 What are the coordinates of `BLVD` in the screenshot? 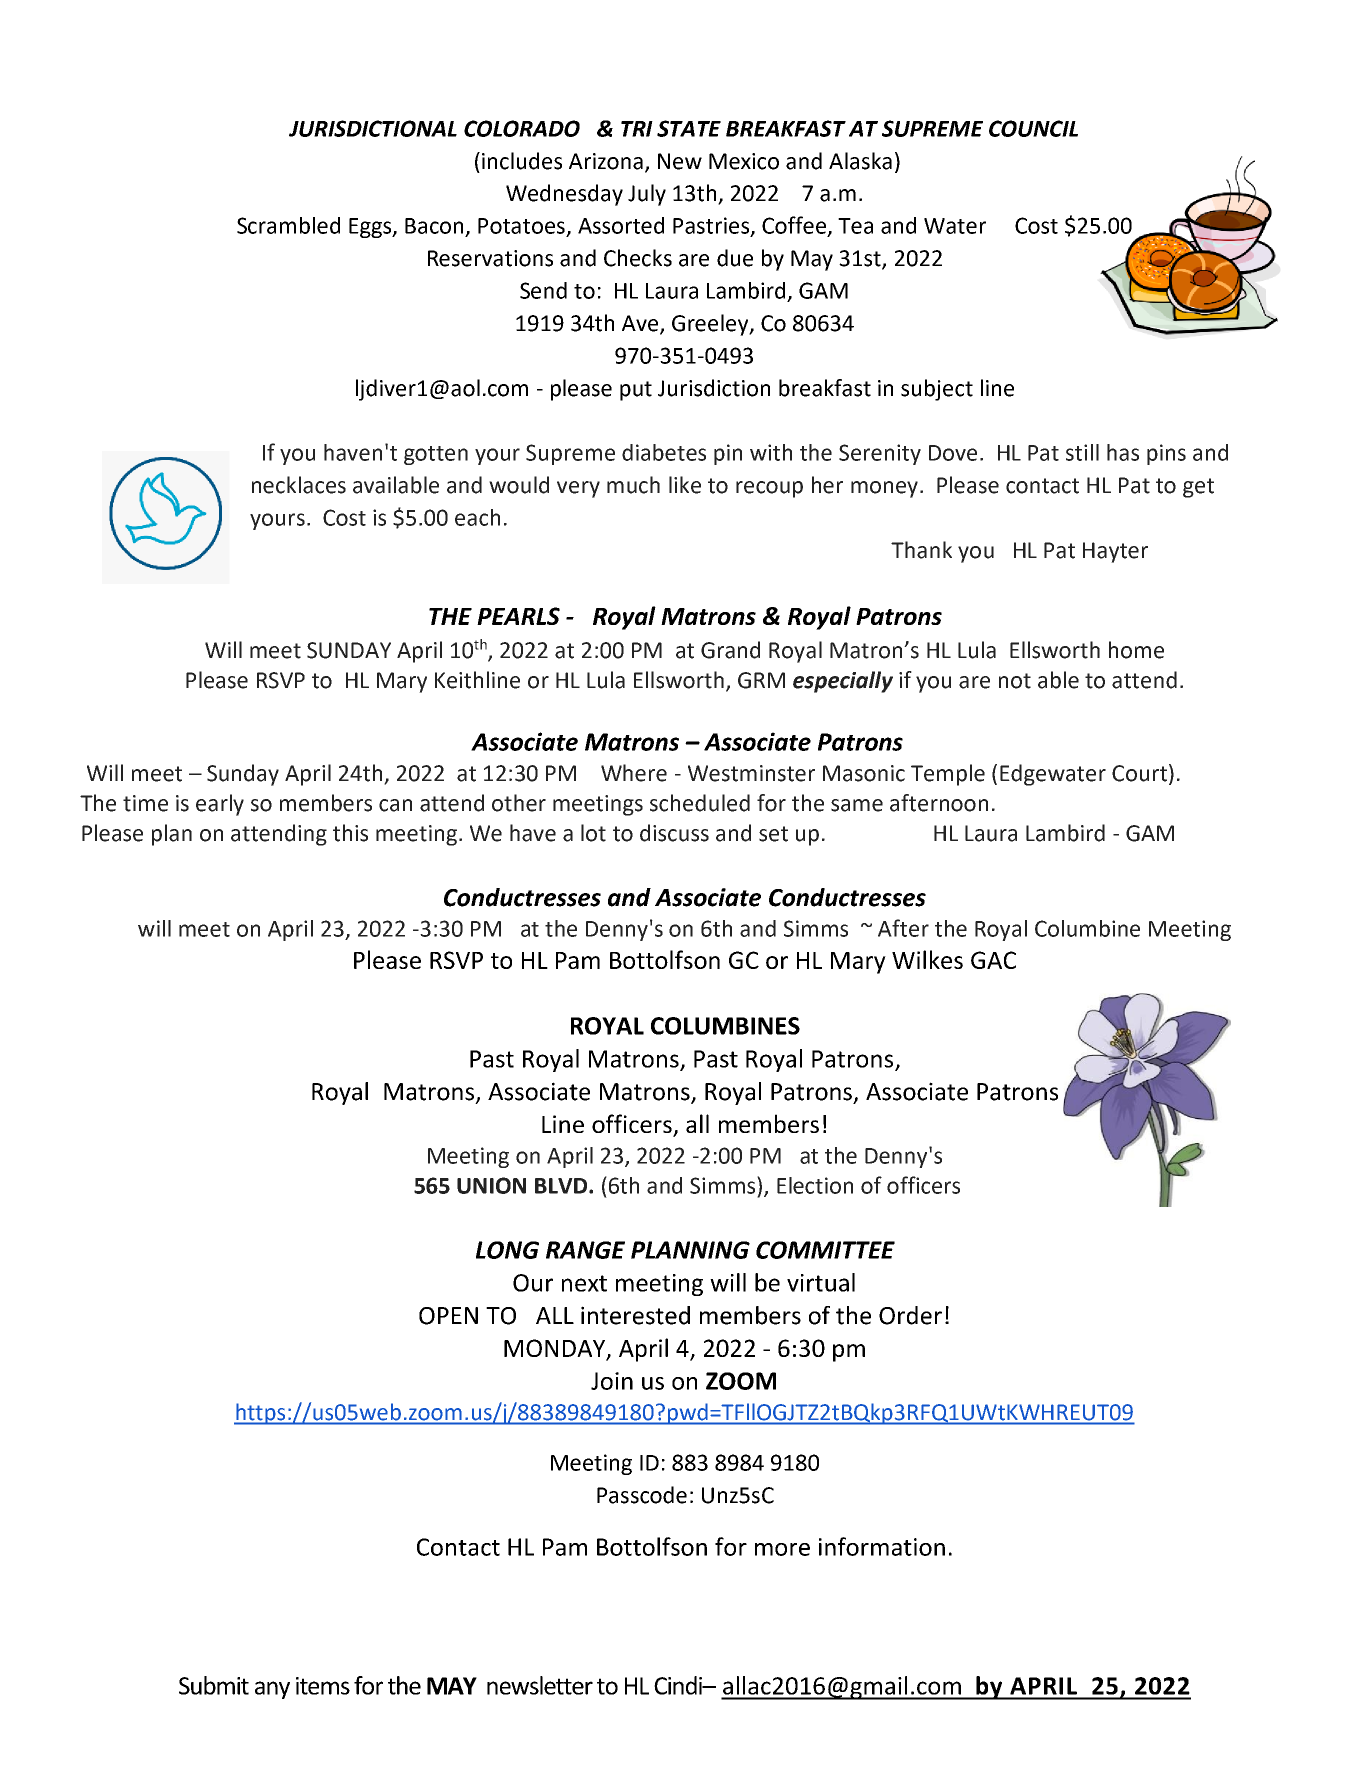 It's located at (562, 1186).
